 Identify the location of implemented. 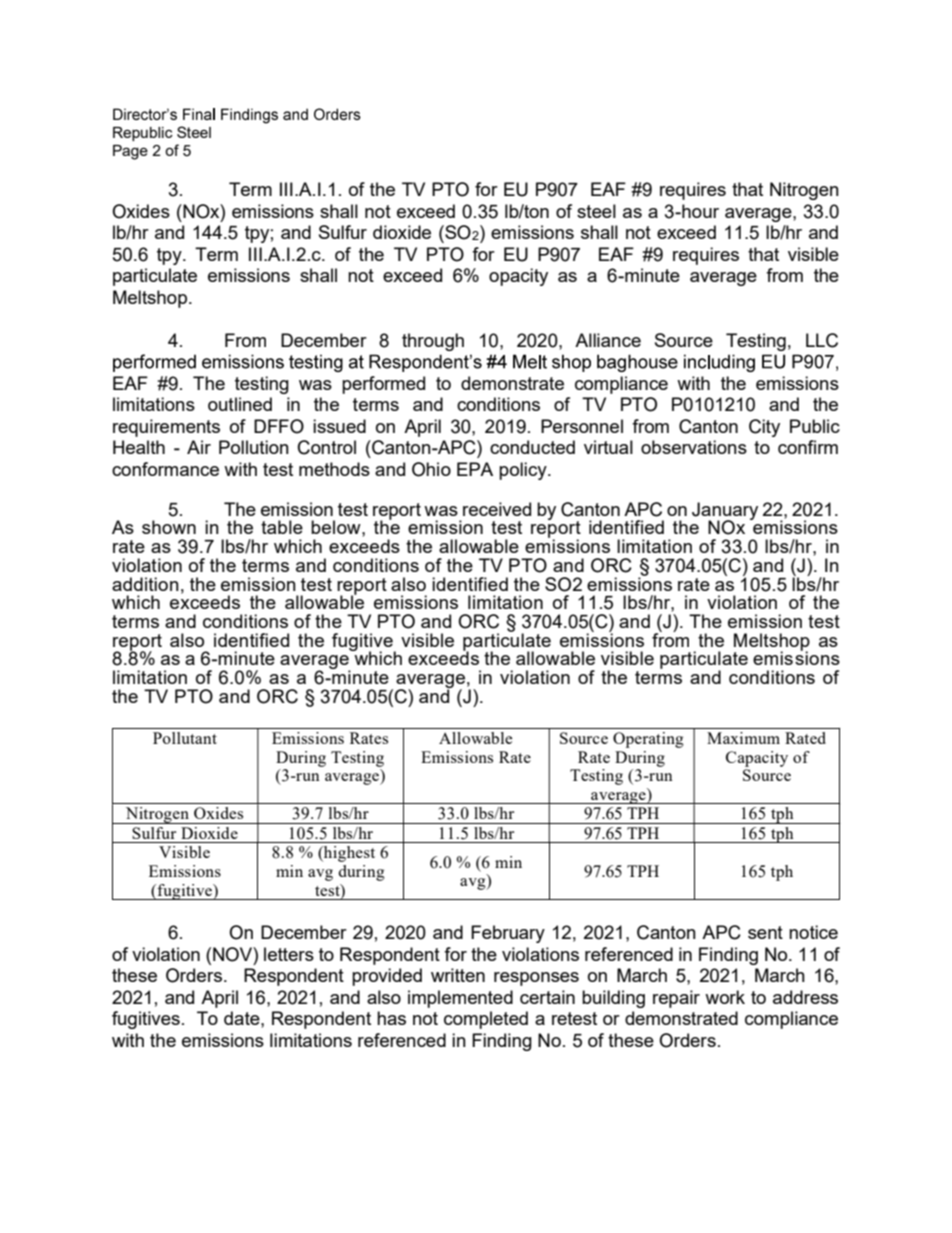
(460, 999).
